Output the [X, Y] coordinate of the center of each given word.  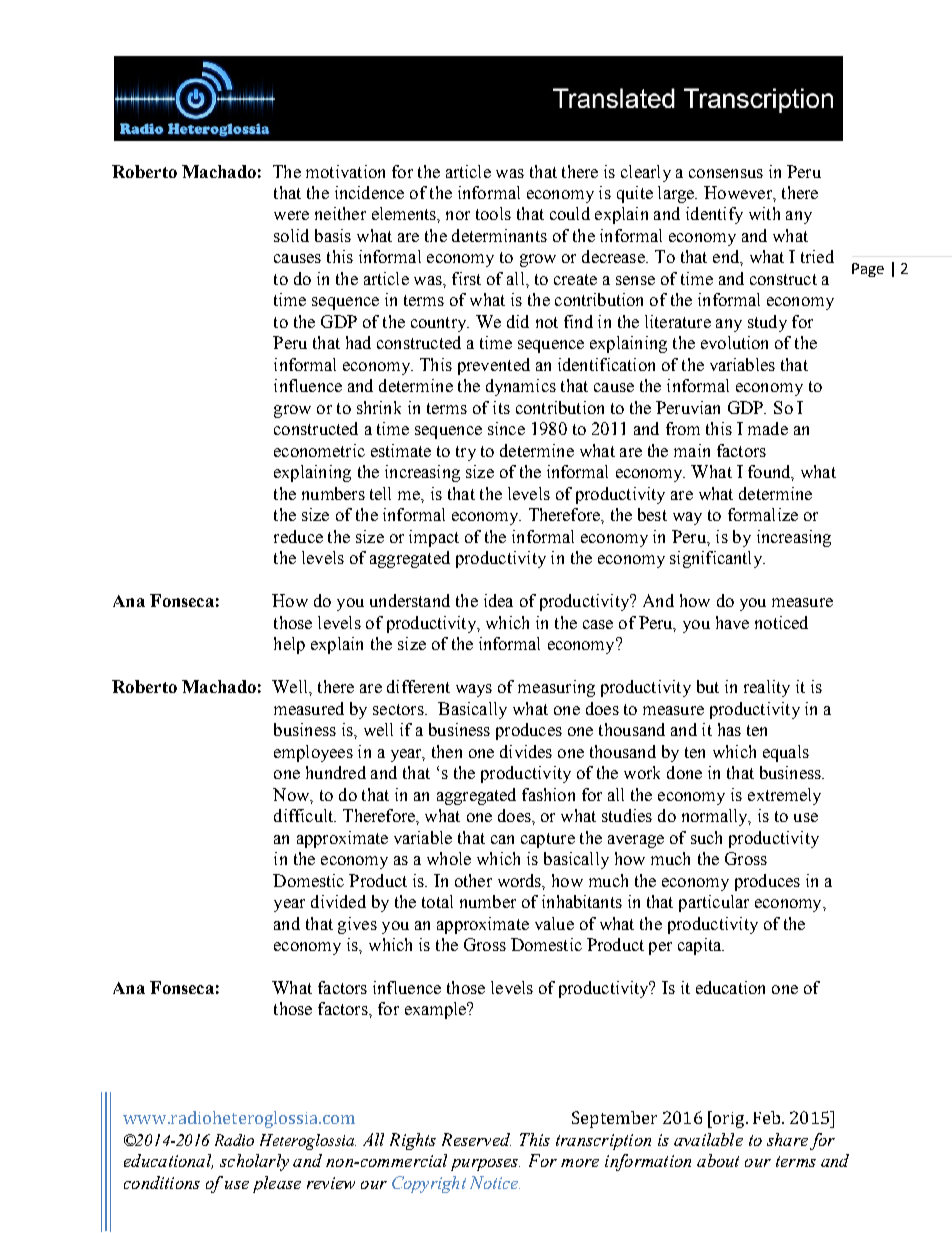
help [289, 645]
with [764, 213]
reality [767, 688]
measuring [556, 688]
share [787, 1139]
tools [493, 213]
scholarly [254, 1162]
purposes [485, 1165]
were [291, 215]
